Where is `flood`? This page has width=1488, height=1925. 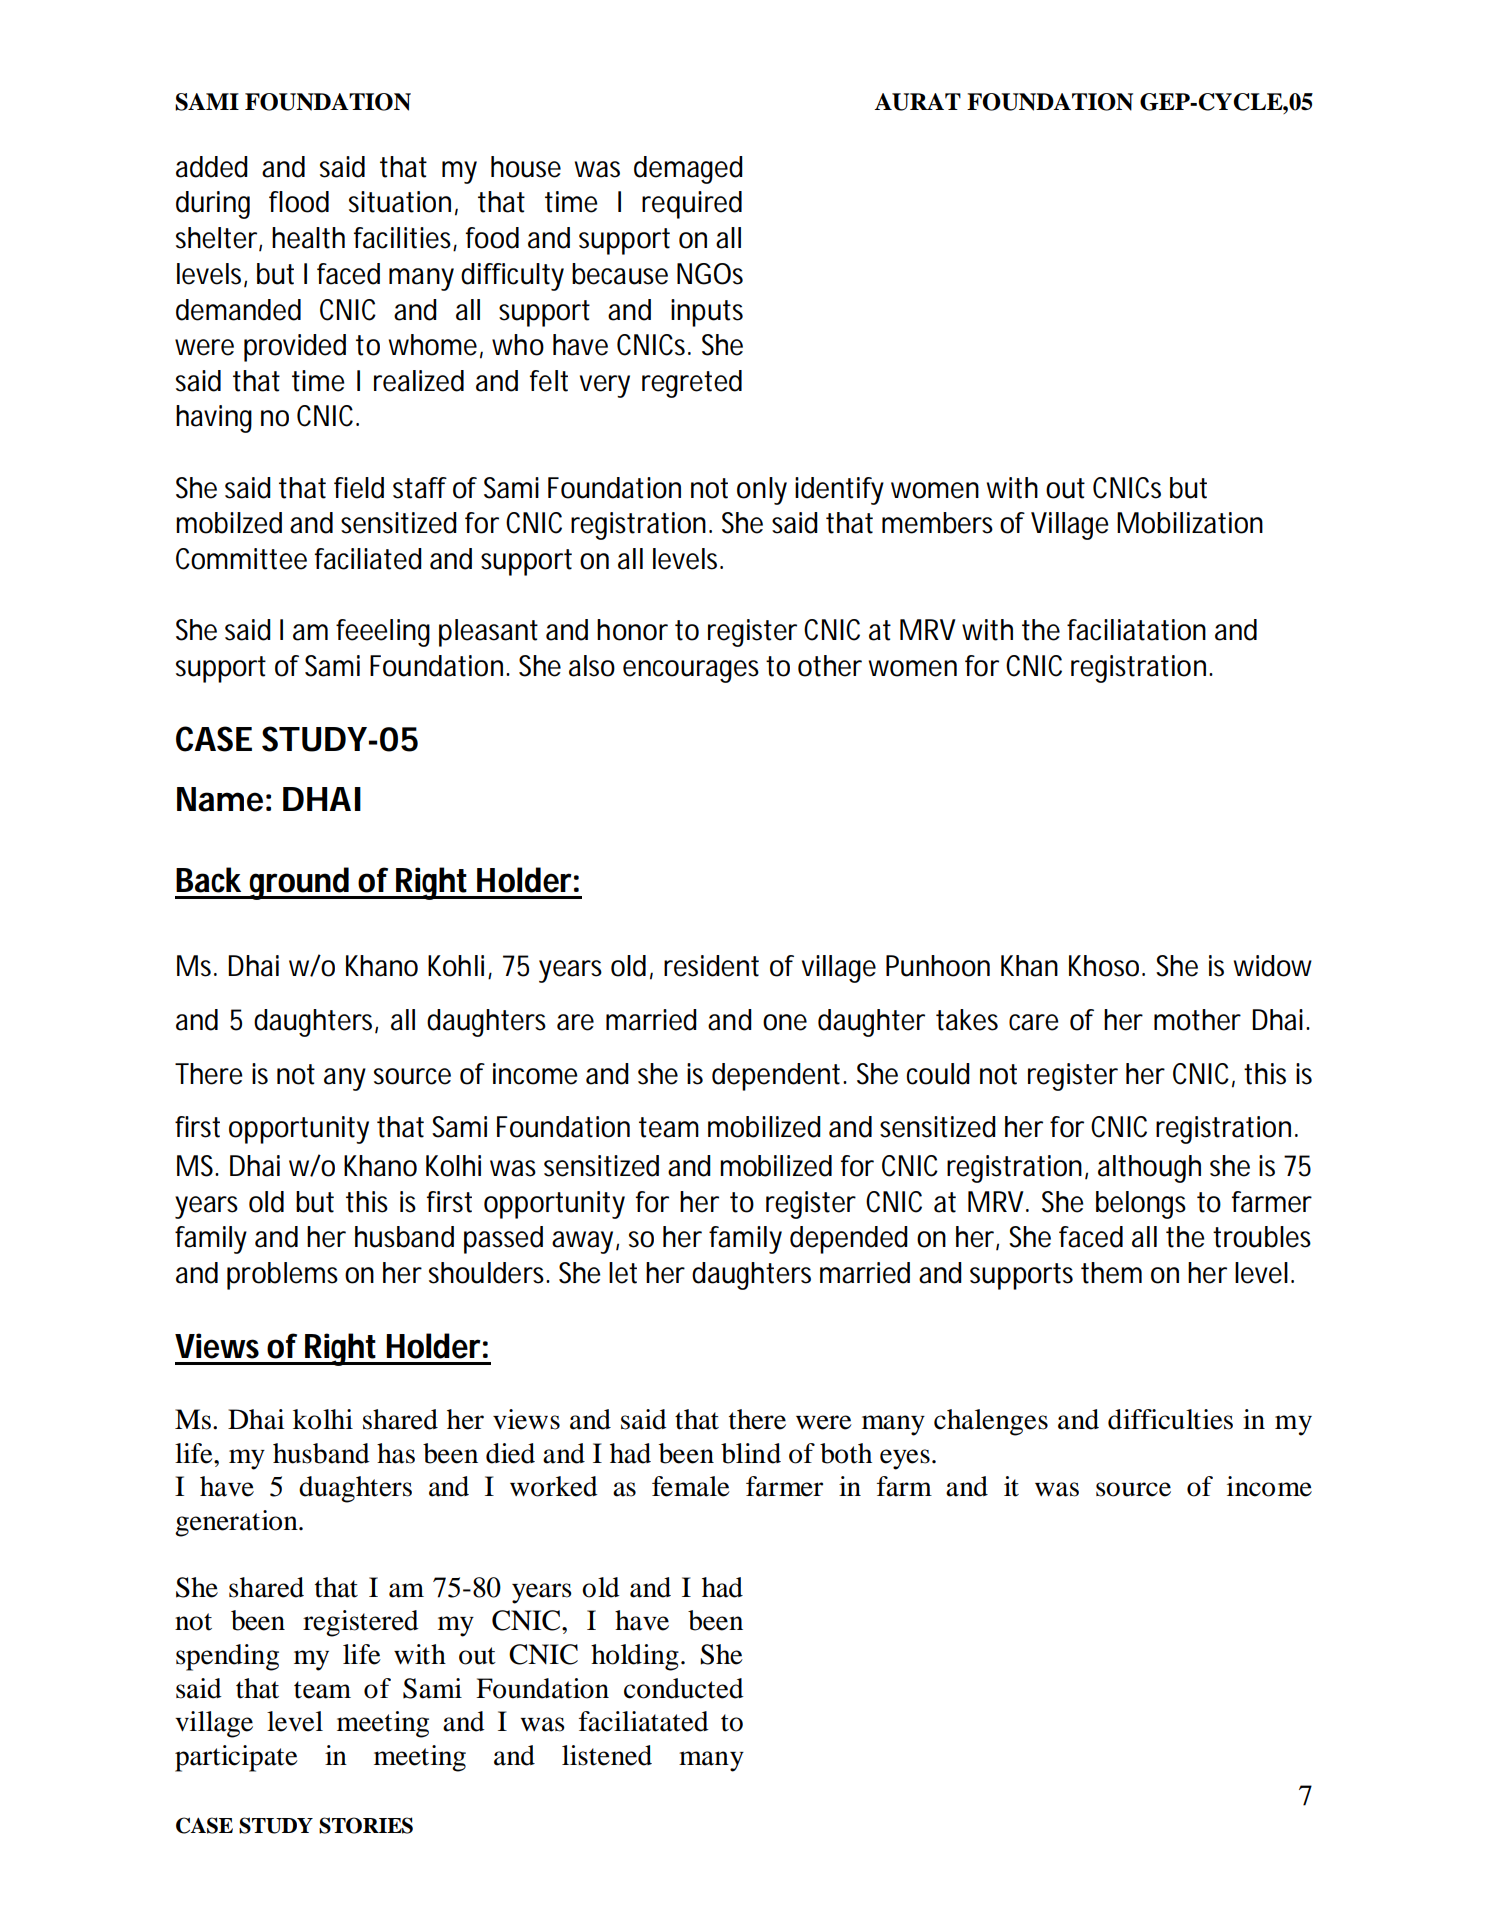 flood is located at coordinates (299, 202).
